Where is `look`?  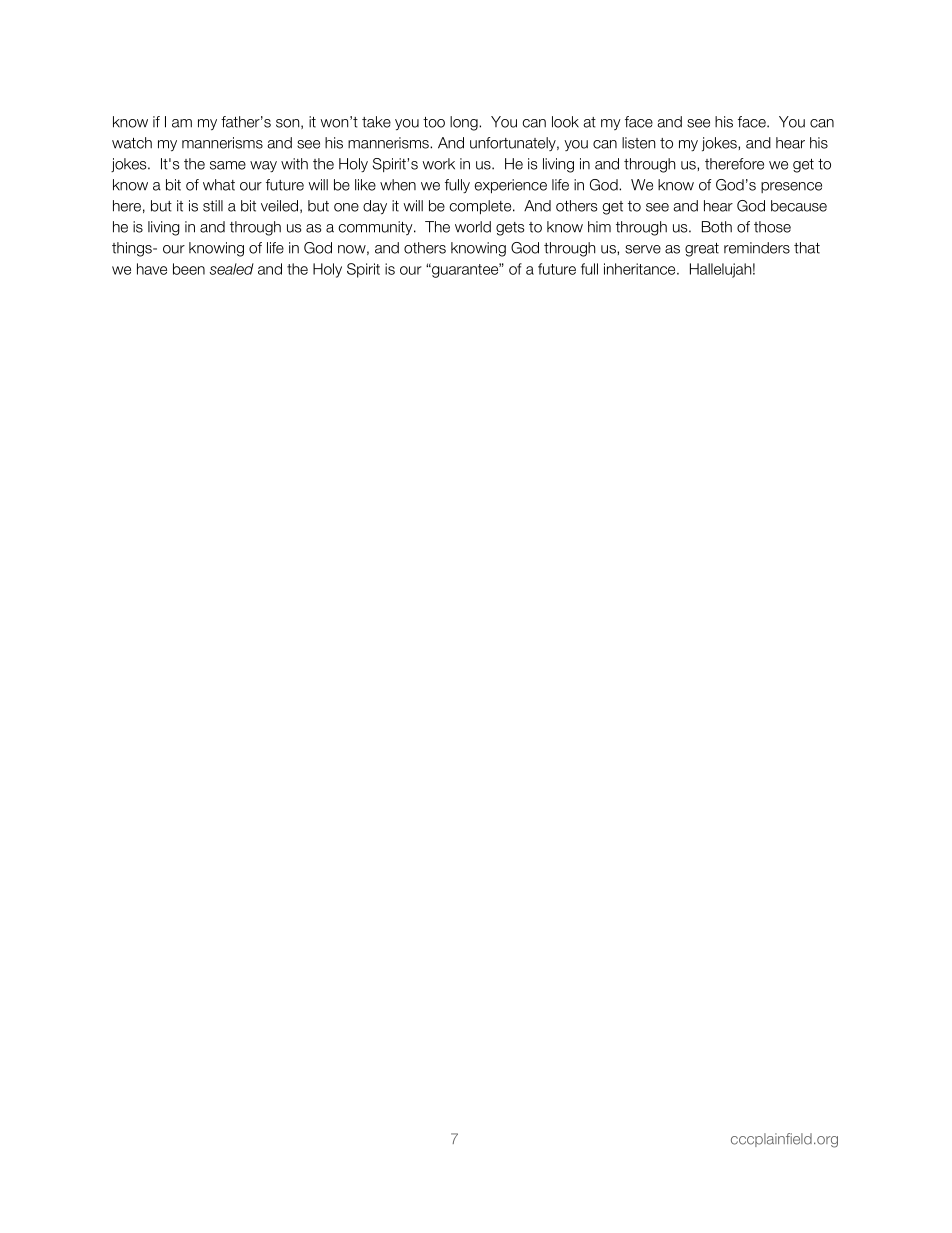 look is located at coordinates (565, 122).
